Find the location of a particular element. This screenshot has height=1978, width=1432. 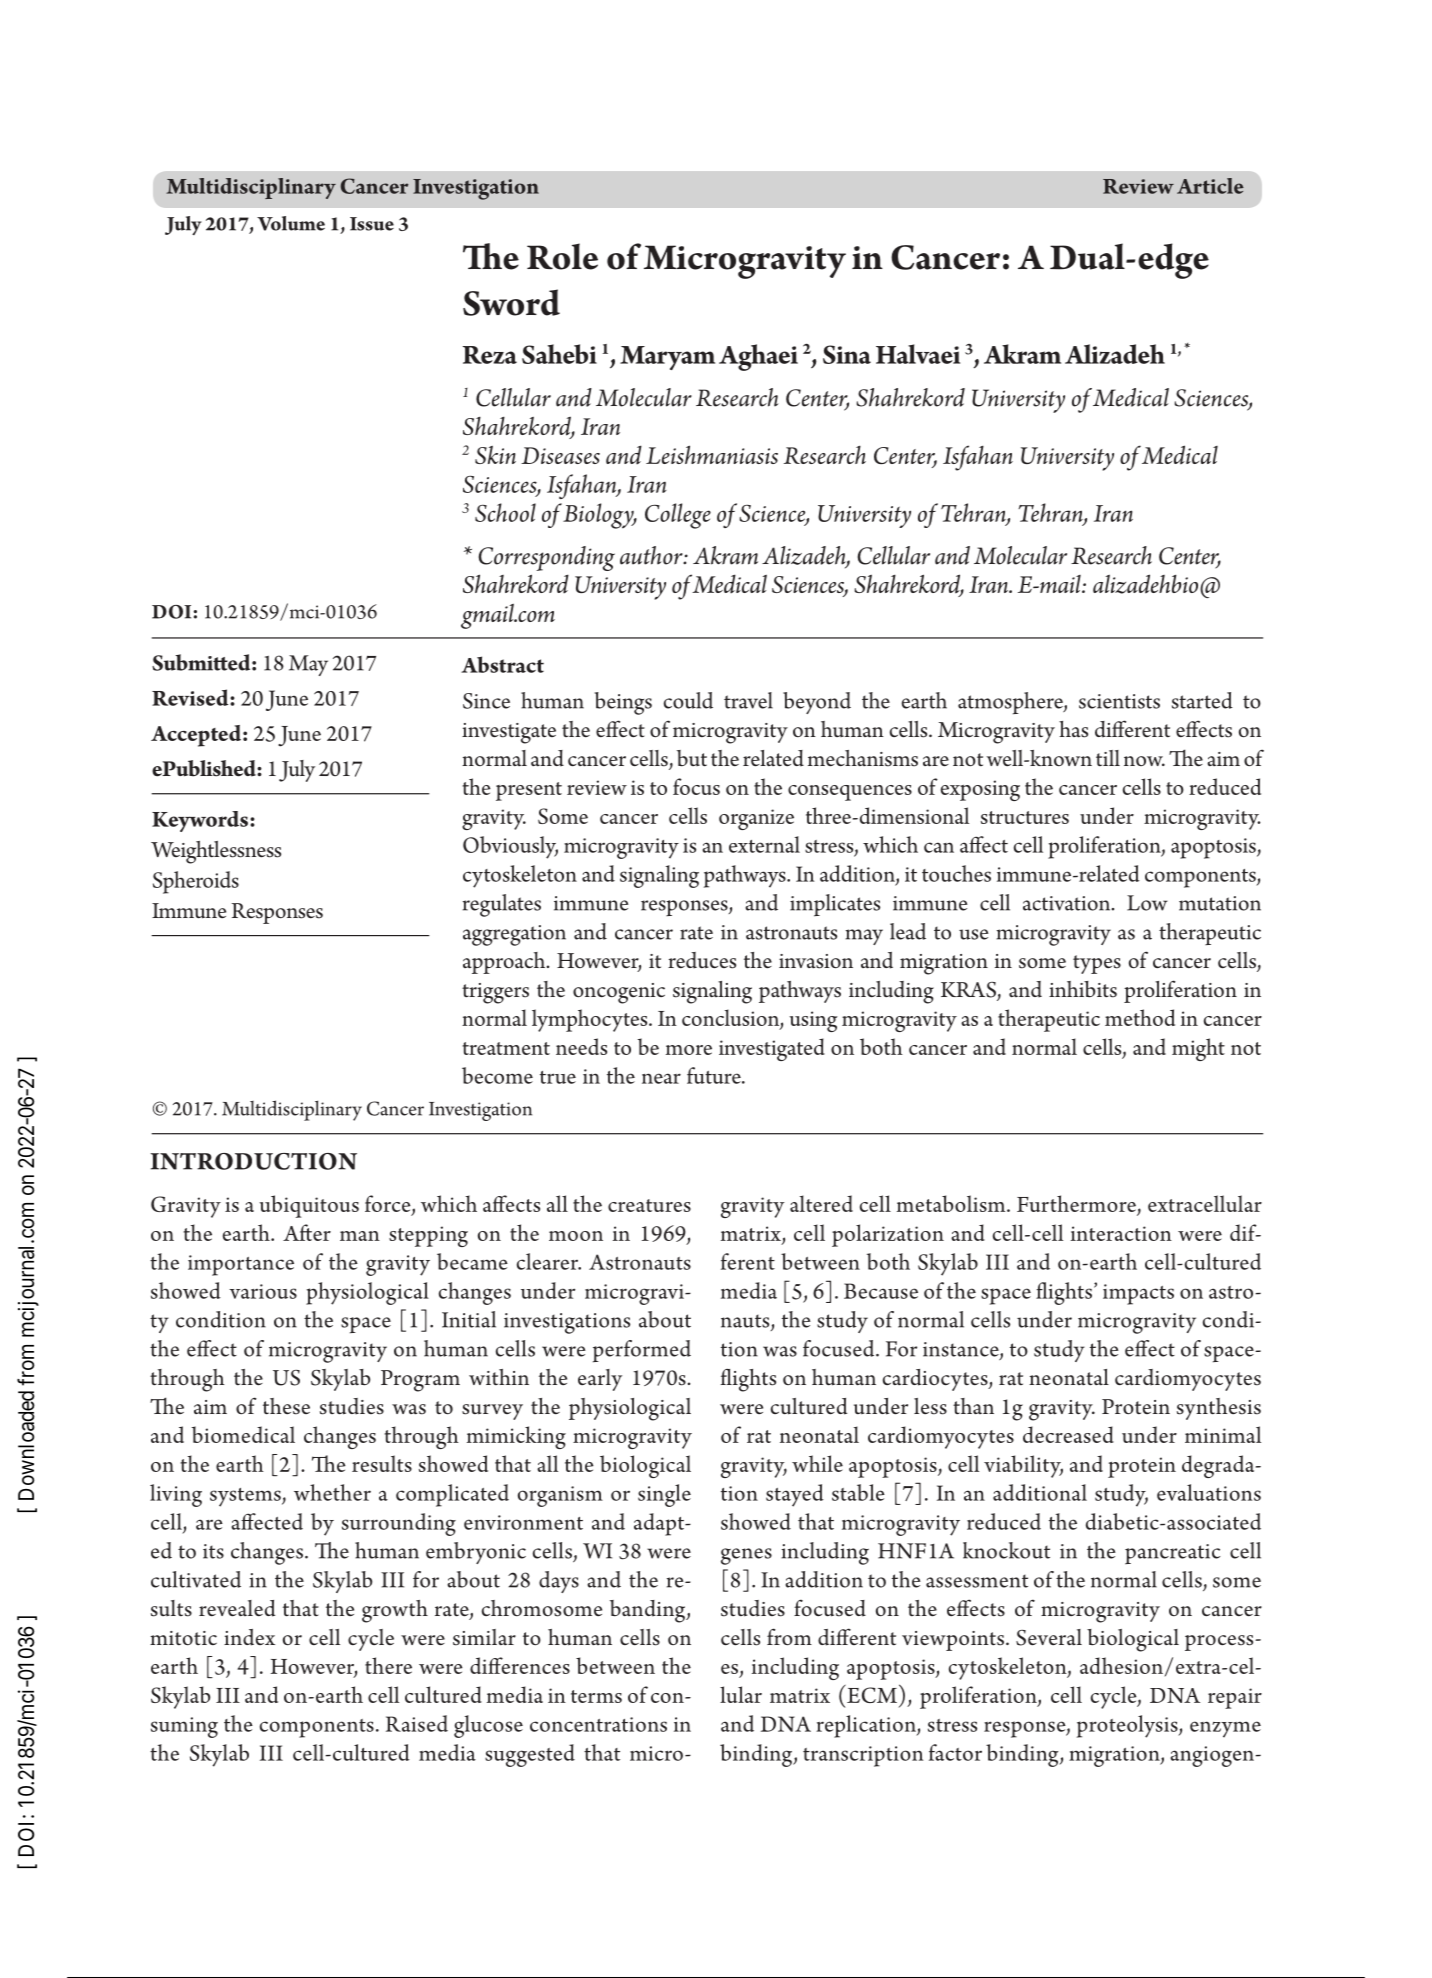

there is located at coordinates (388, 1665).
